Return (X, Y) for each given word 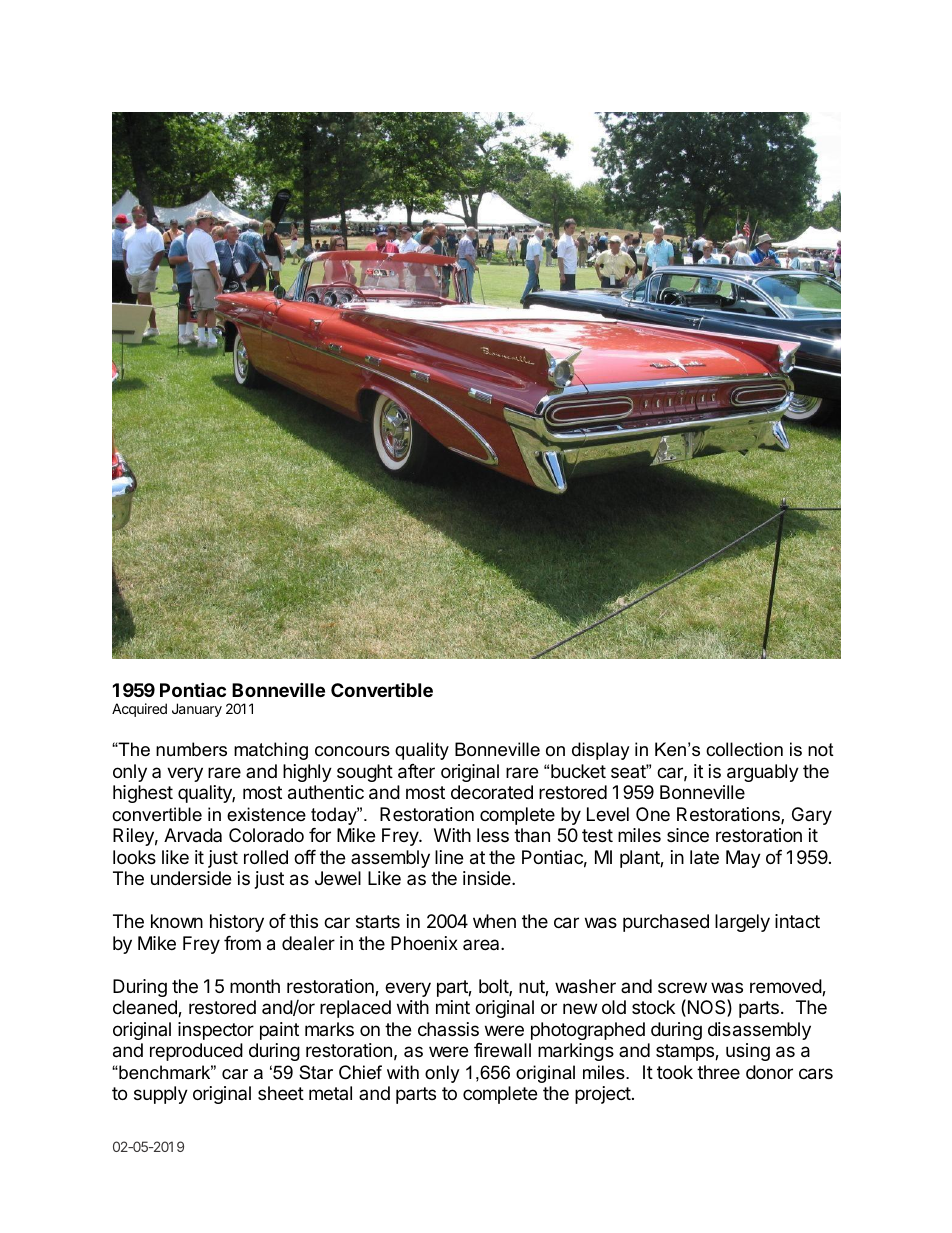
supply (161, 1095)
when (494, 921)
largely (742, 923)
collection (744, 749)
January (197, 710)
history (237, 923)
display (601, 751)
